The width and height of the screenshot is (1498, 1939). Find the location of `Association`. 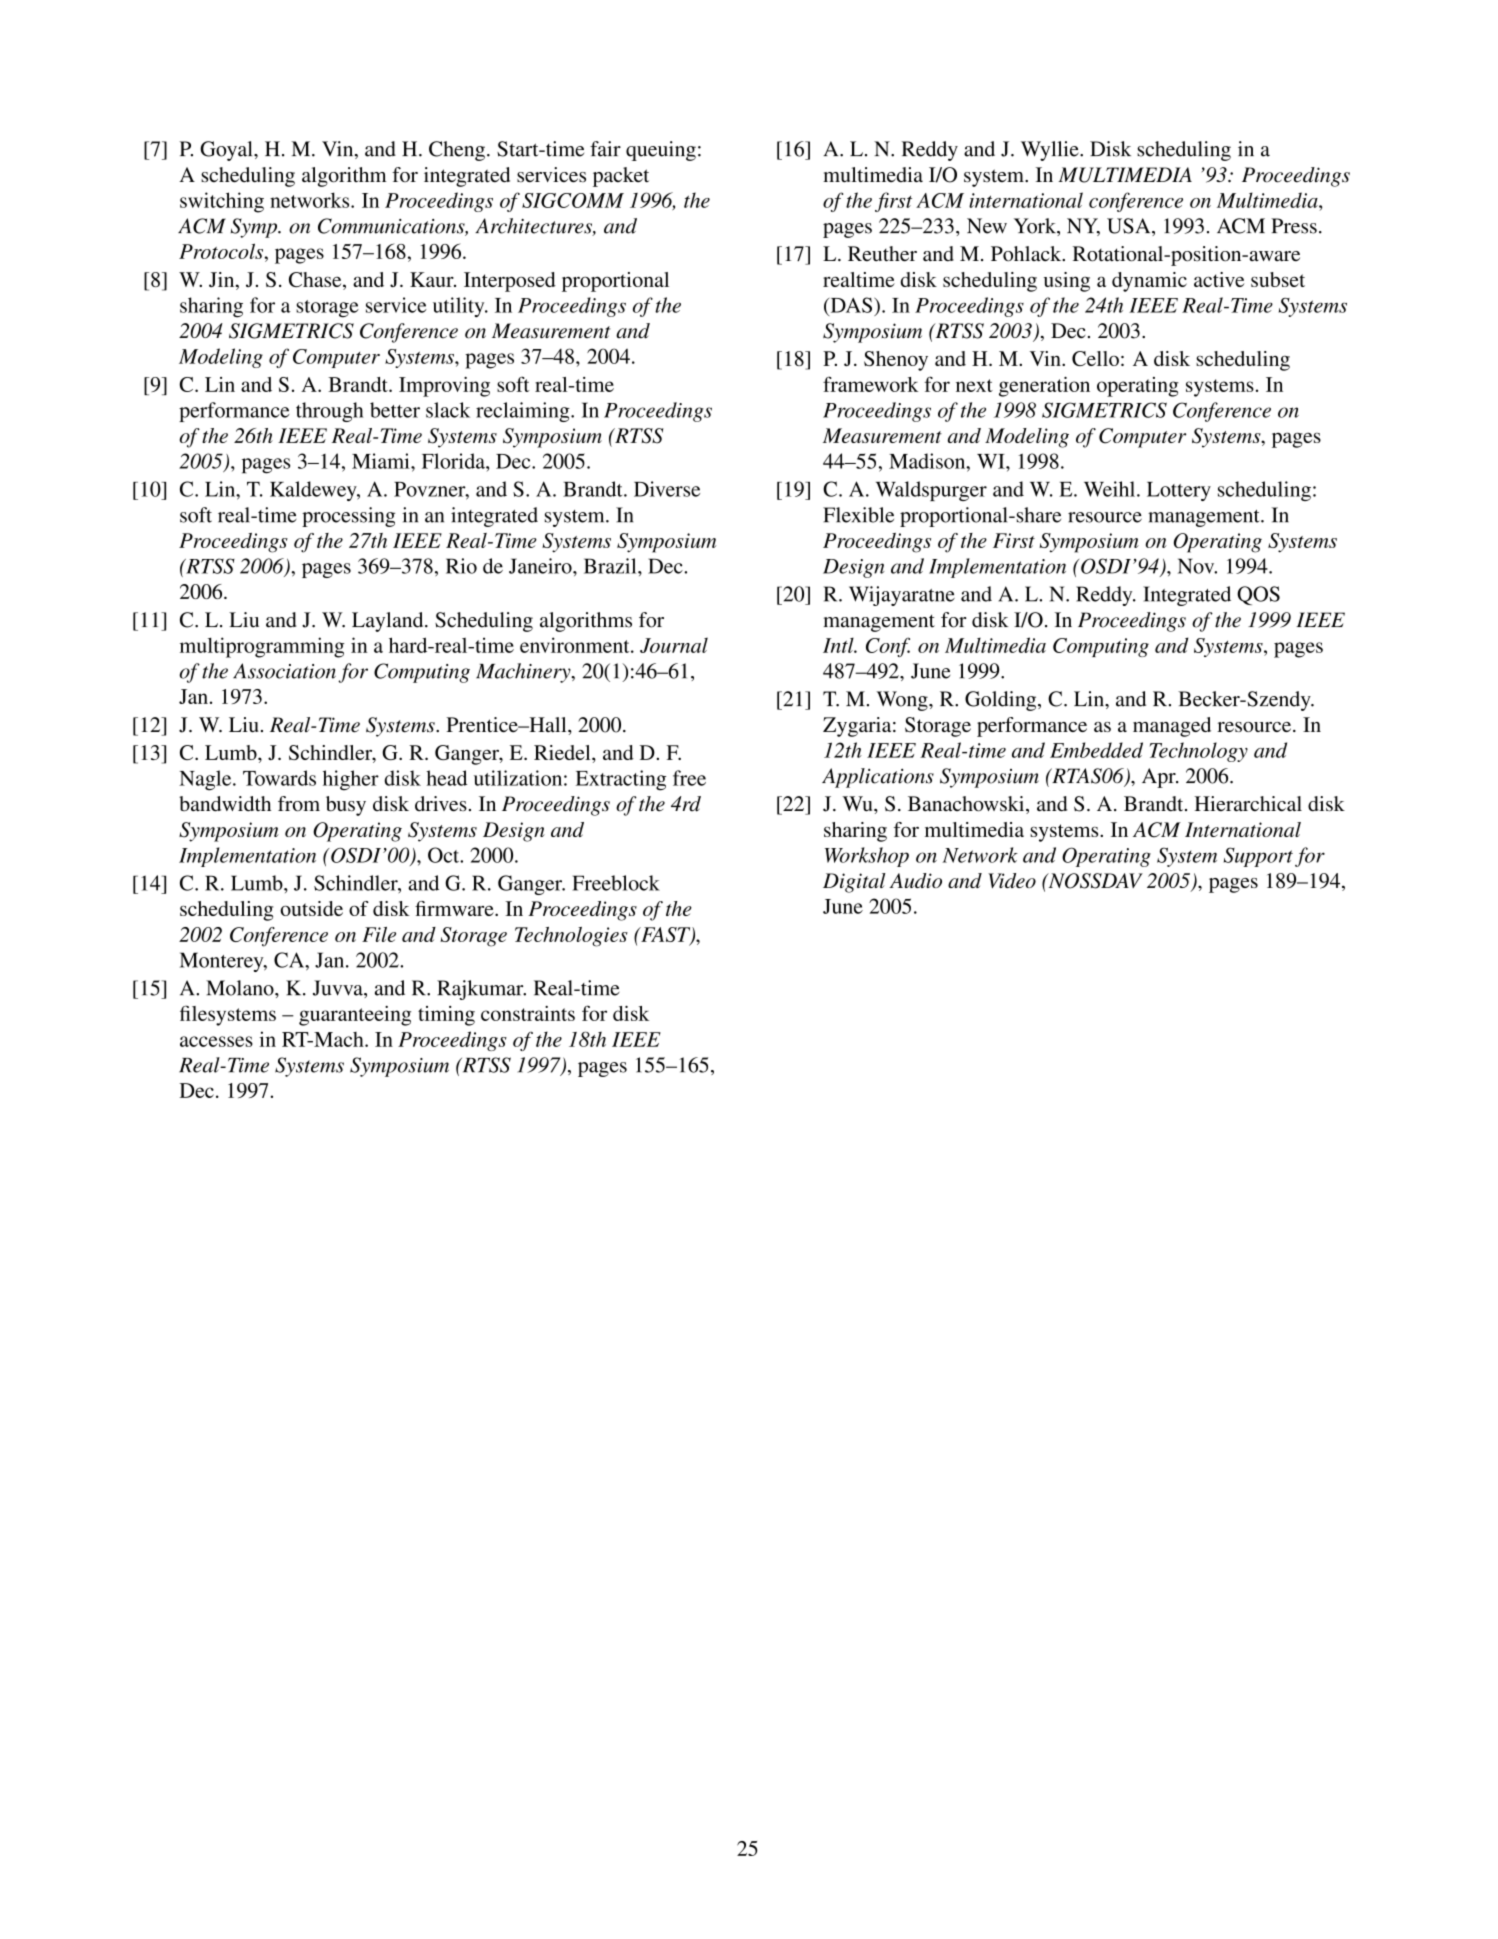

Association is located at coordinates (284, 671).
